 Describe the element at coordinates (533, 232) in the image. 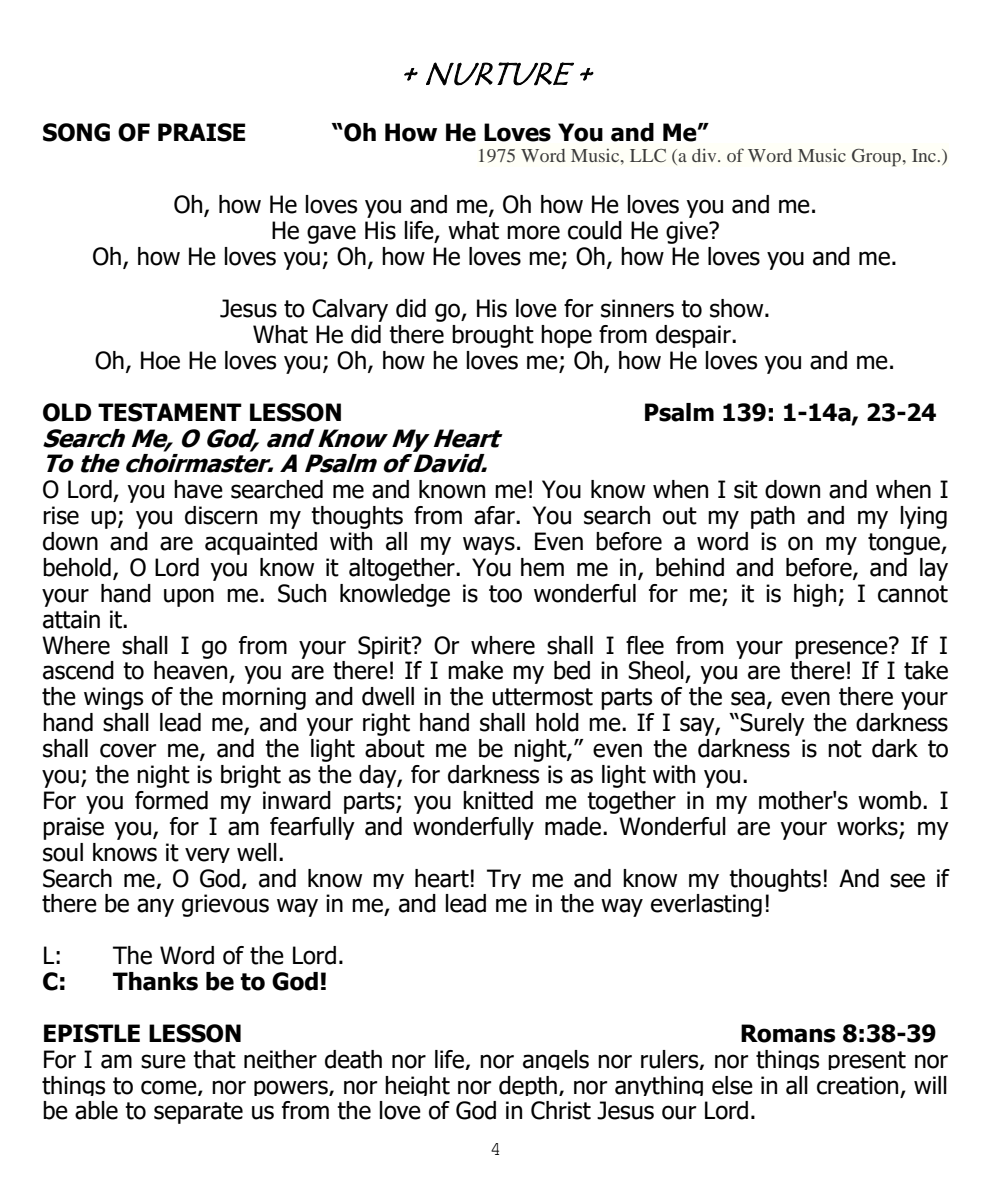

I see `more` at that location.
